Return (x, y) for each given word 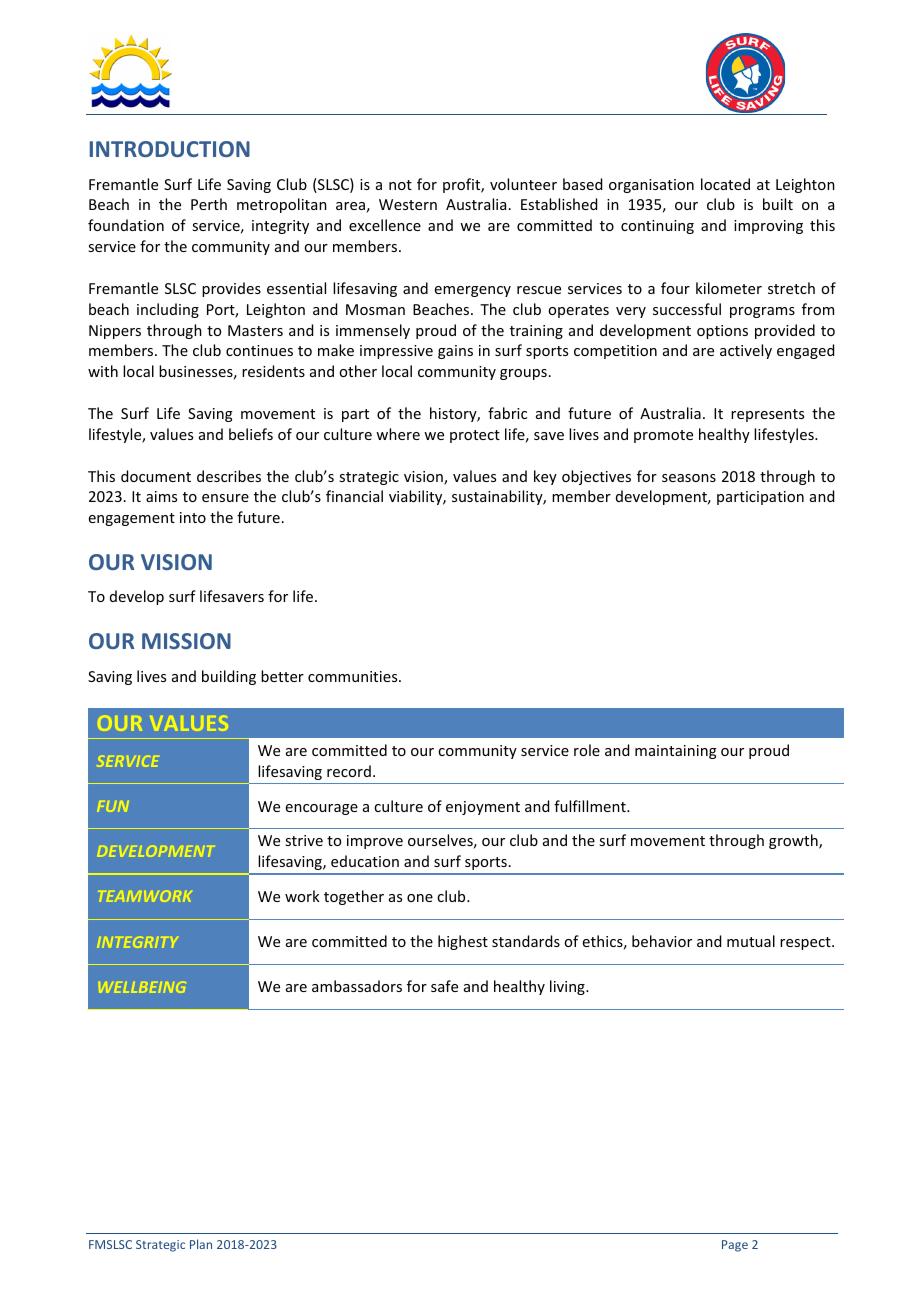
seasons (689, 478)
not (400, 185)
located (725, 184)
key (545, 477)
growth (794, 841)
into (193, 517)
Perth (209, 204)
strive (304, 840)
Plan (201, 1244)
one (420, 898)
